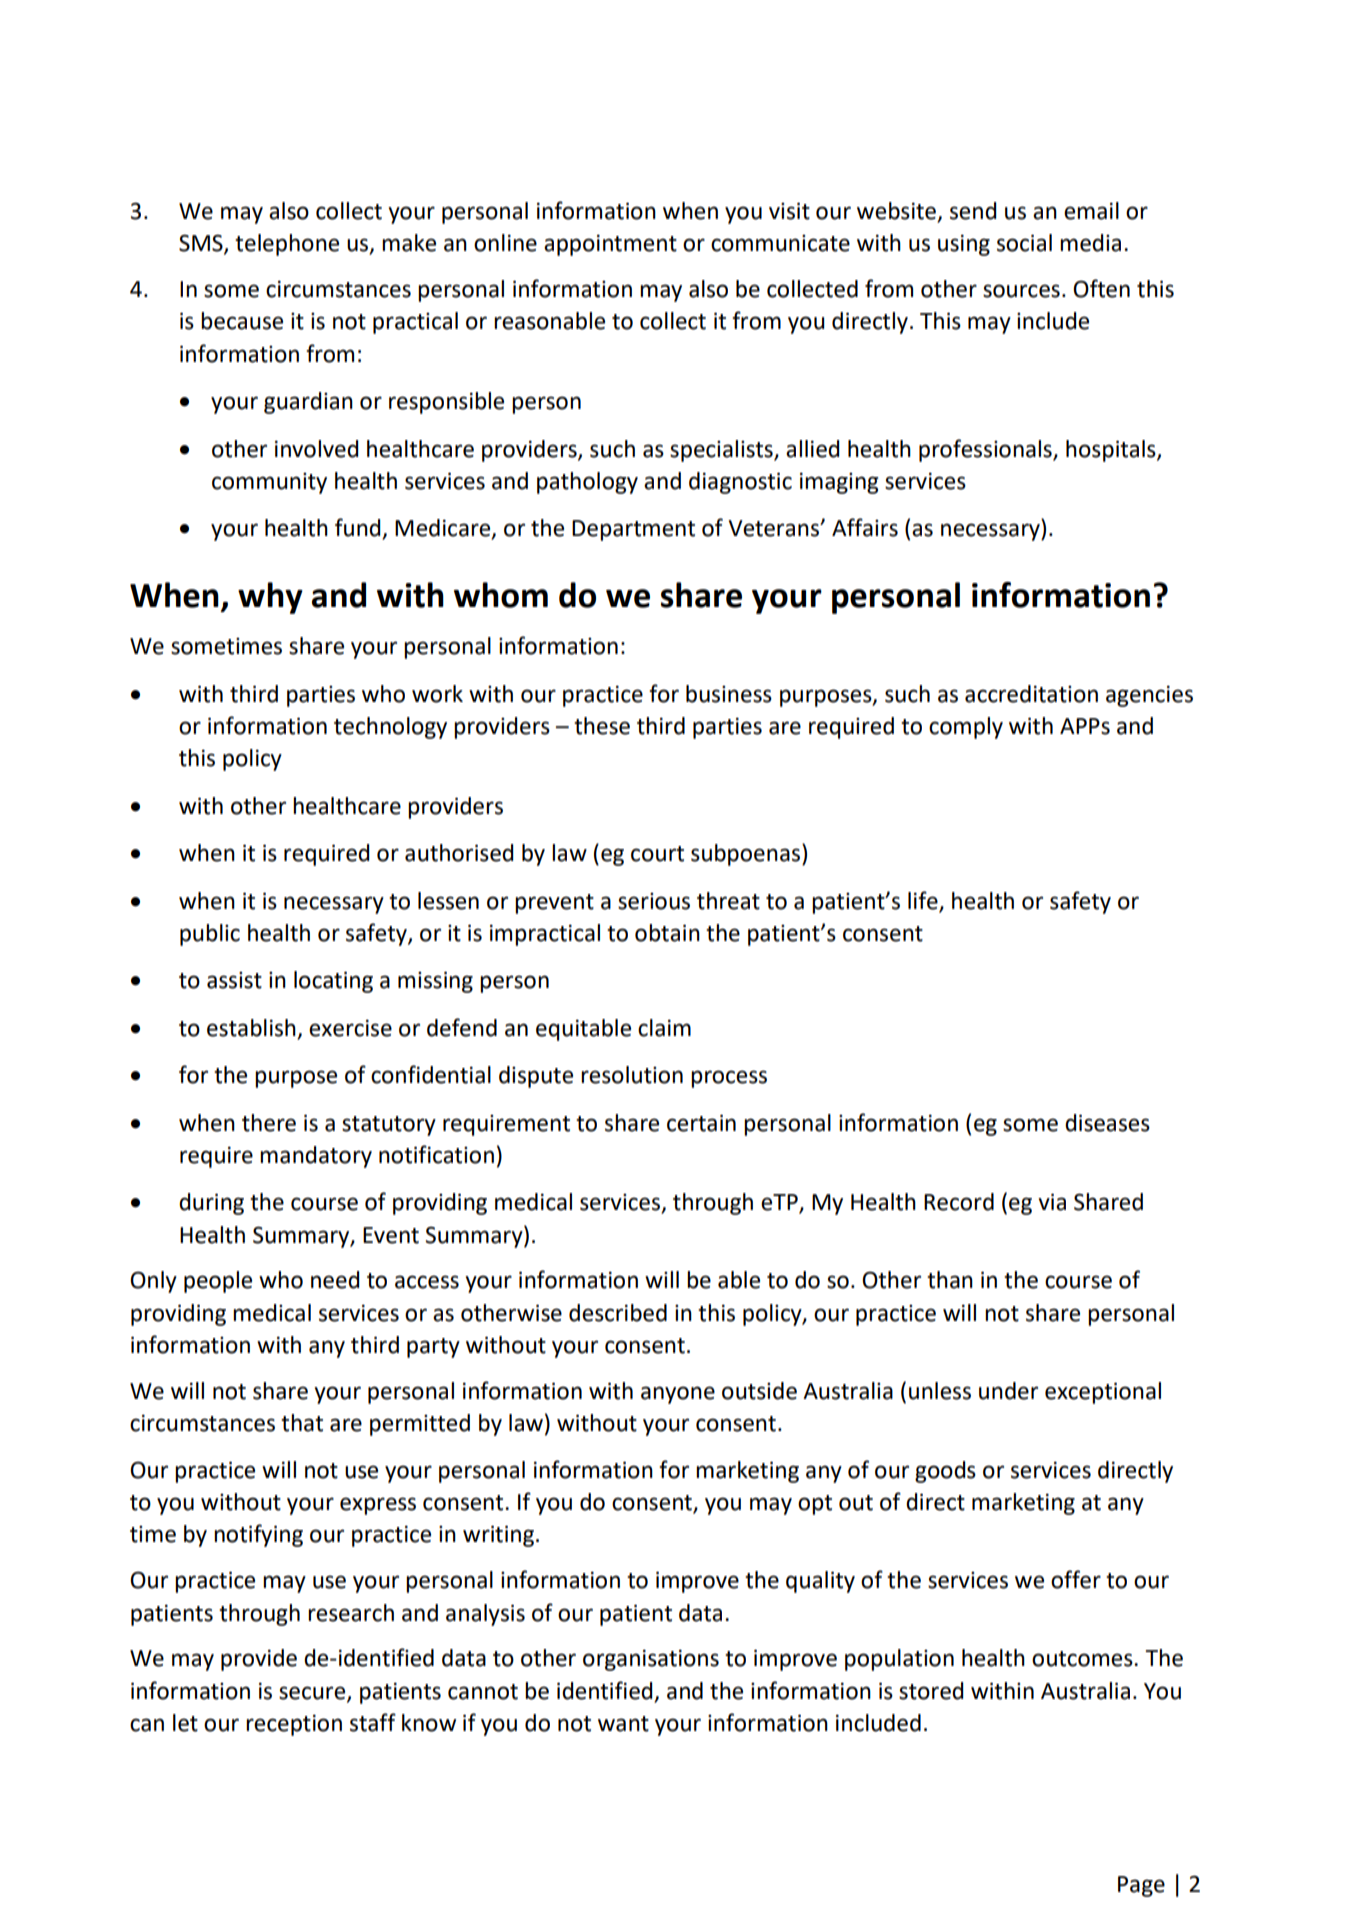 This screenshot has width=1363, height=1929. I want to click on establish, so click(251, 1028).
